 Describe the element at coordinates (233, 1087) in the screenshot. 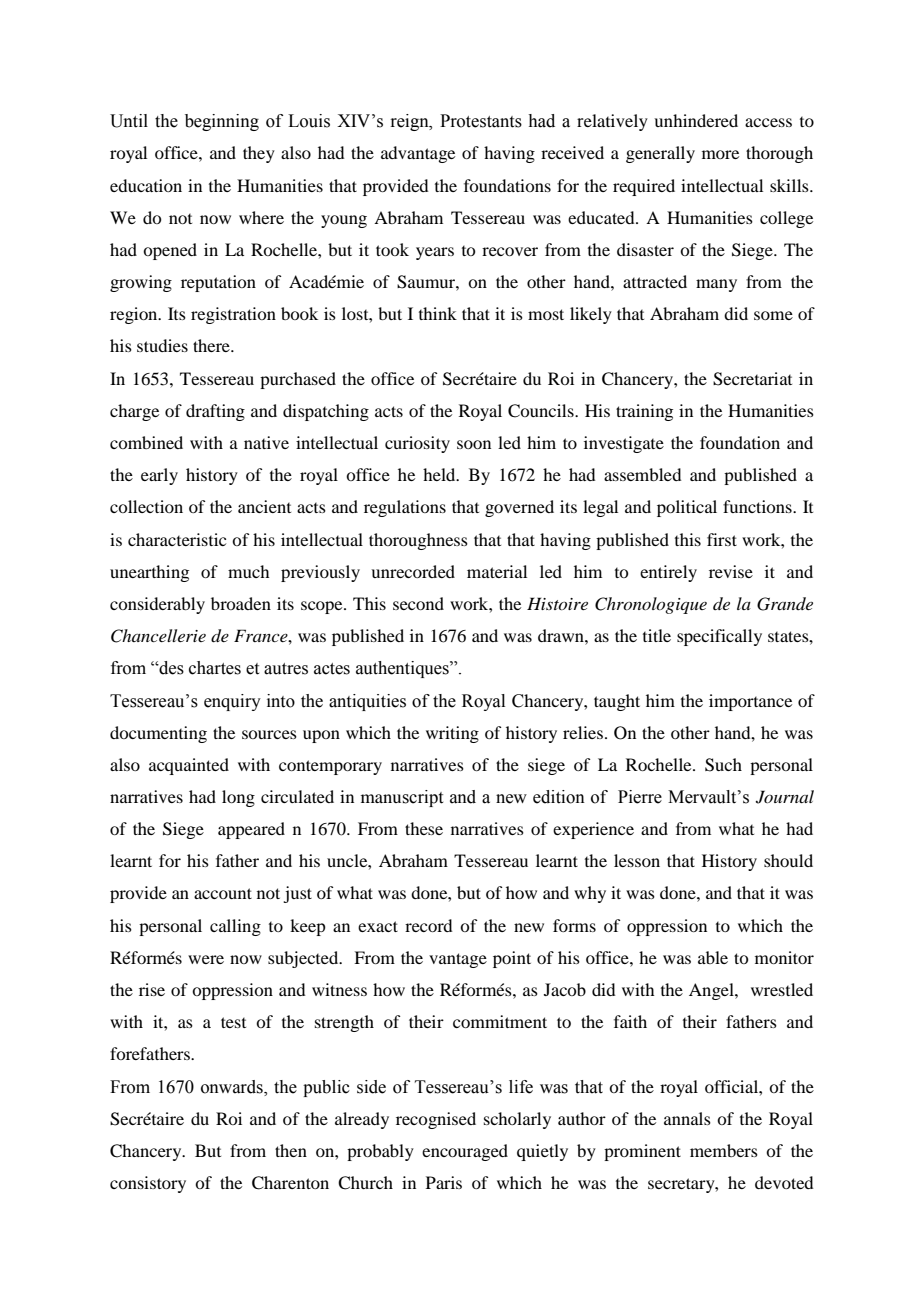

I see `onwards` at that location.
